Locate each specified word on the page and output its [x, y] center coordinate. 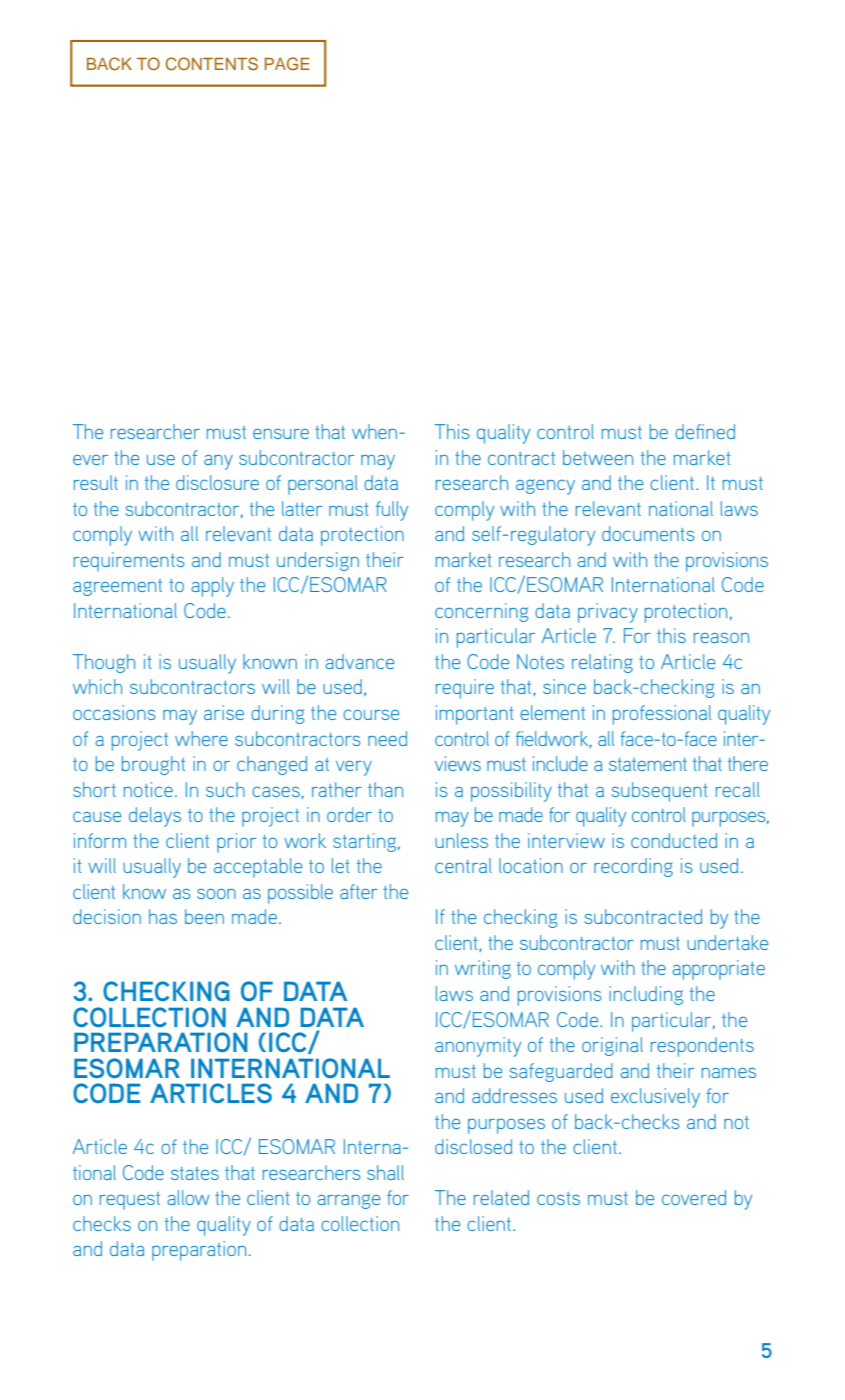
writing [483, 969]
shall [385, 1172]
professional [662, 715]
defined [705, 431]
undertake [727, 942]
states [195, 1173]
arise [224, 712]
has [163, 916]
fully [392, 511]
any [218, 462]
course [371, 714]
